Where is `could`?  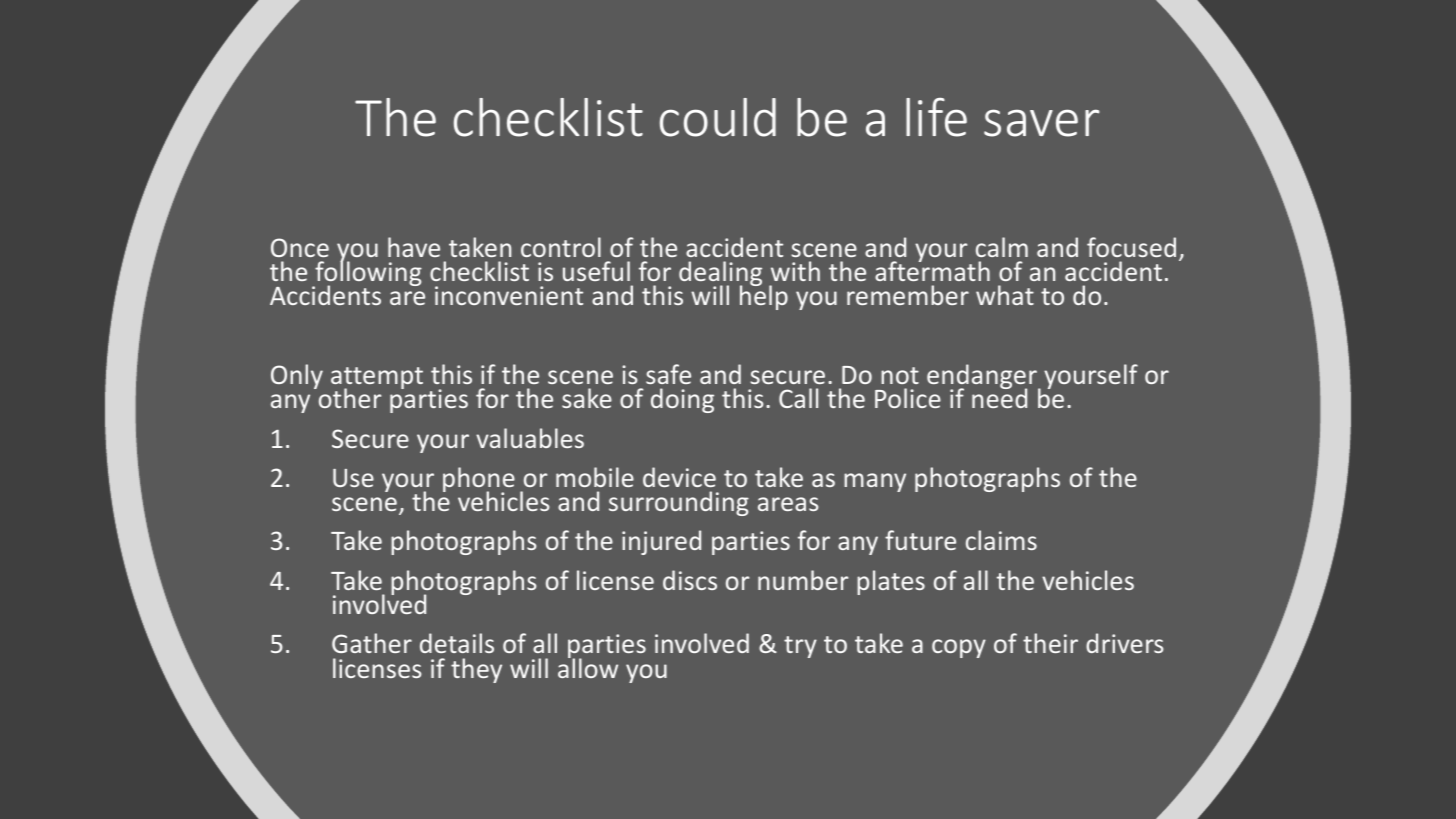 could is located at coordinates (718, 117).
